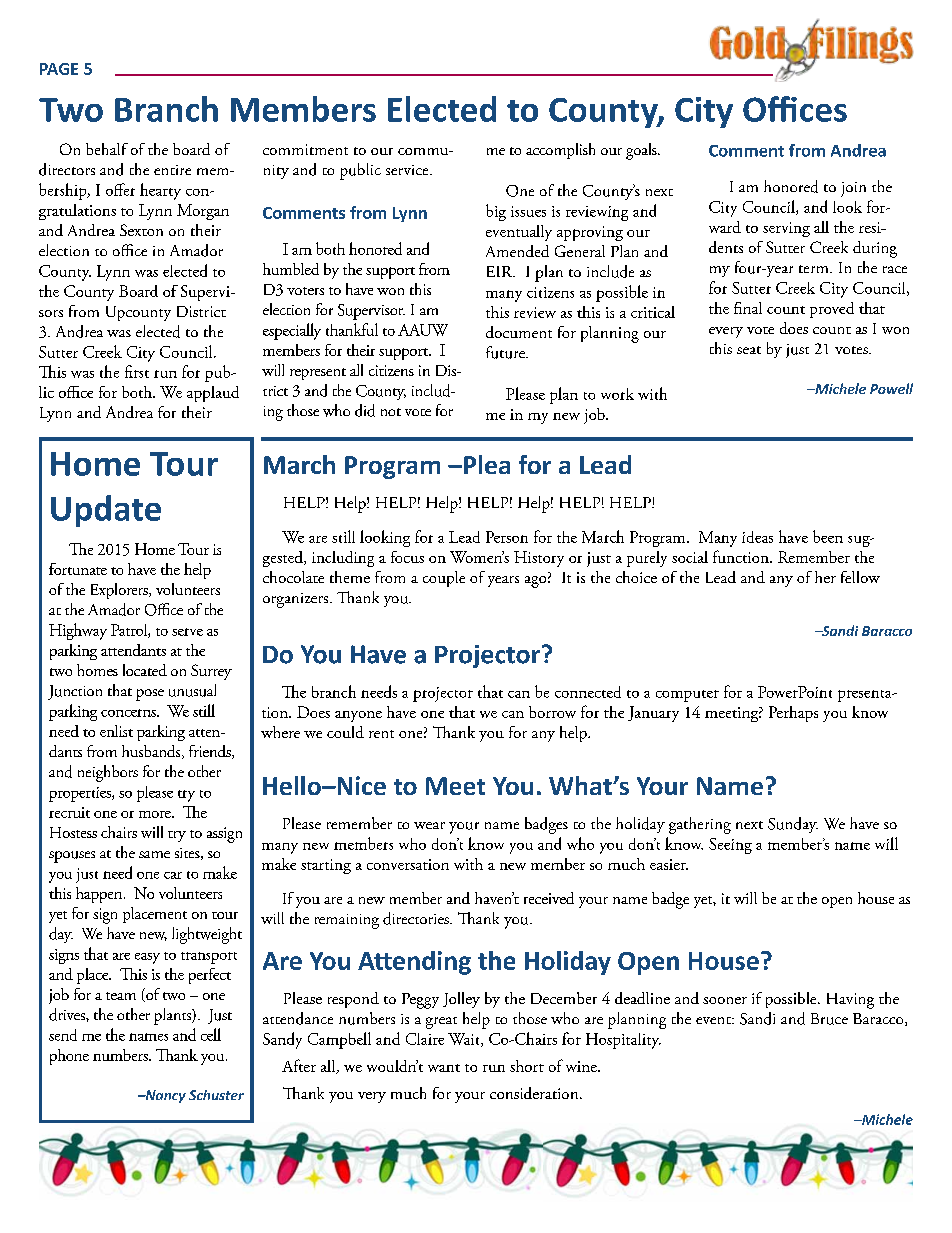  What do you see at coordinates (444, 579) in the document?
I see `couple` at bounding box center [444, 579].
